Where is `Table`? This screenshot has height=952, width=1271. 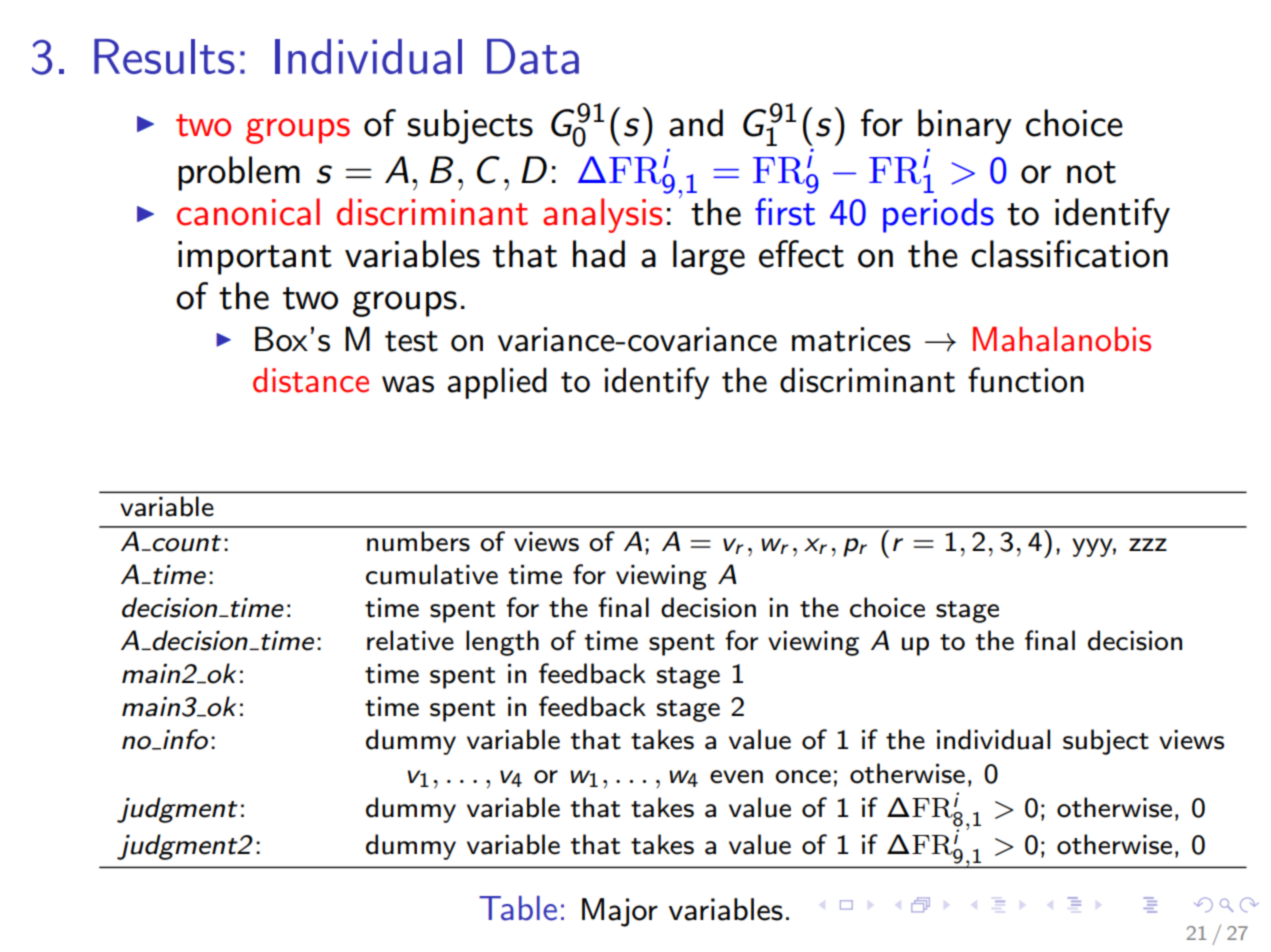
Table is located at coordinates (518, 908).
